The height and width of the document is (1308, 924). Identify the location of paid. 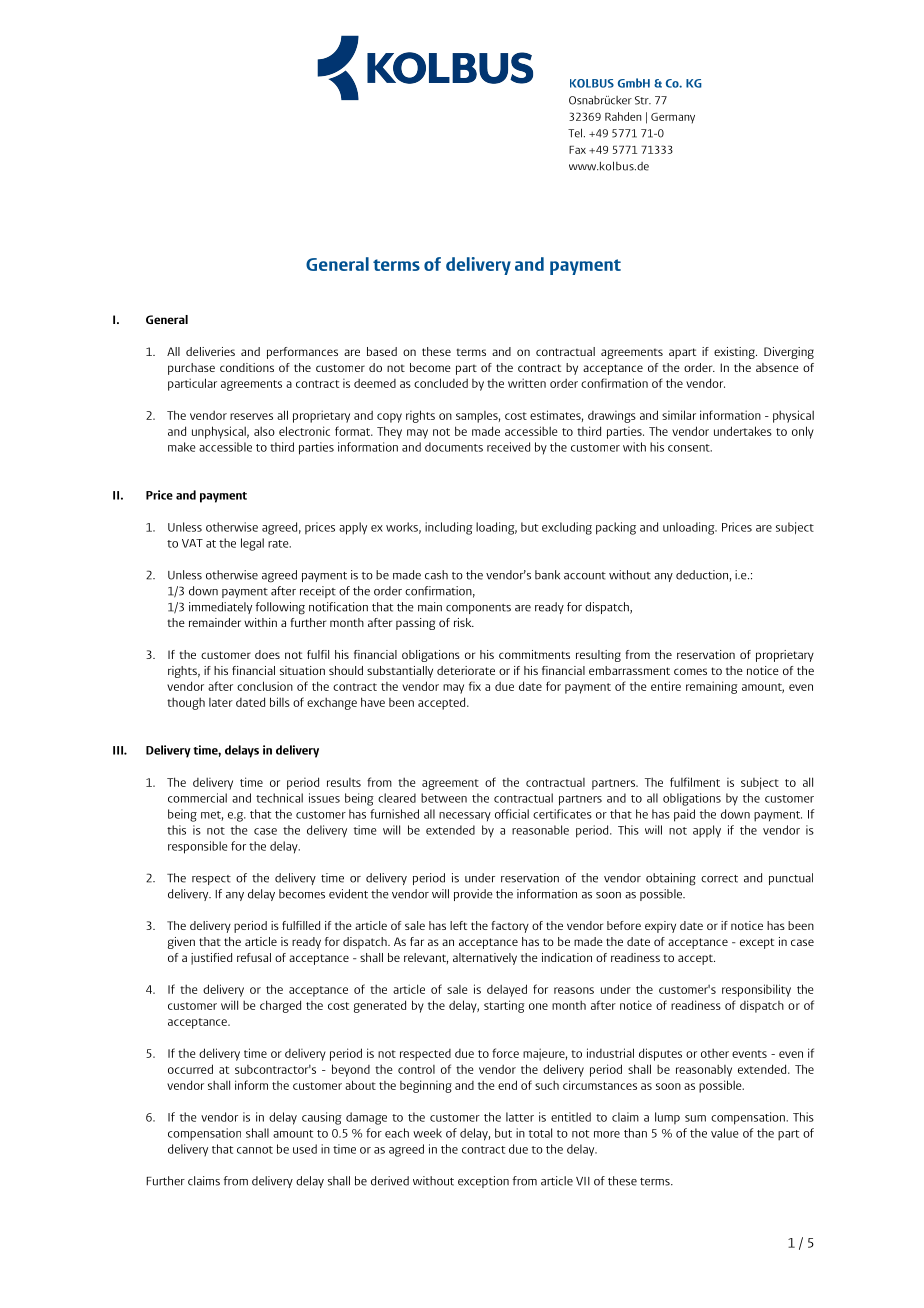
(684, 815).
